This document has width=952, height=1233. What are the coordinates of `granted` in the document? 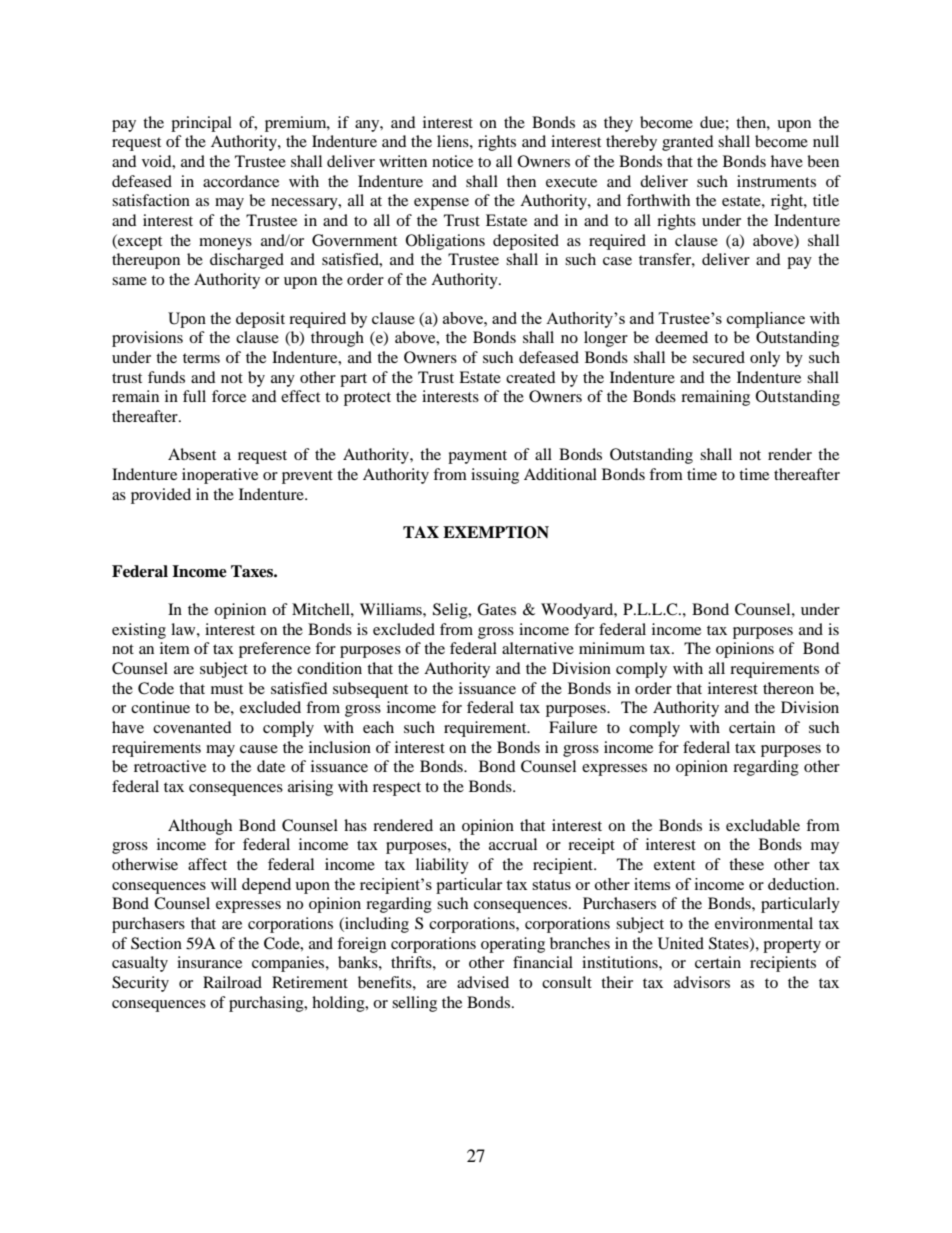 It's located at (688, 143).
